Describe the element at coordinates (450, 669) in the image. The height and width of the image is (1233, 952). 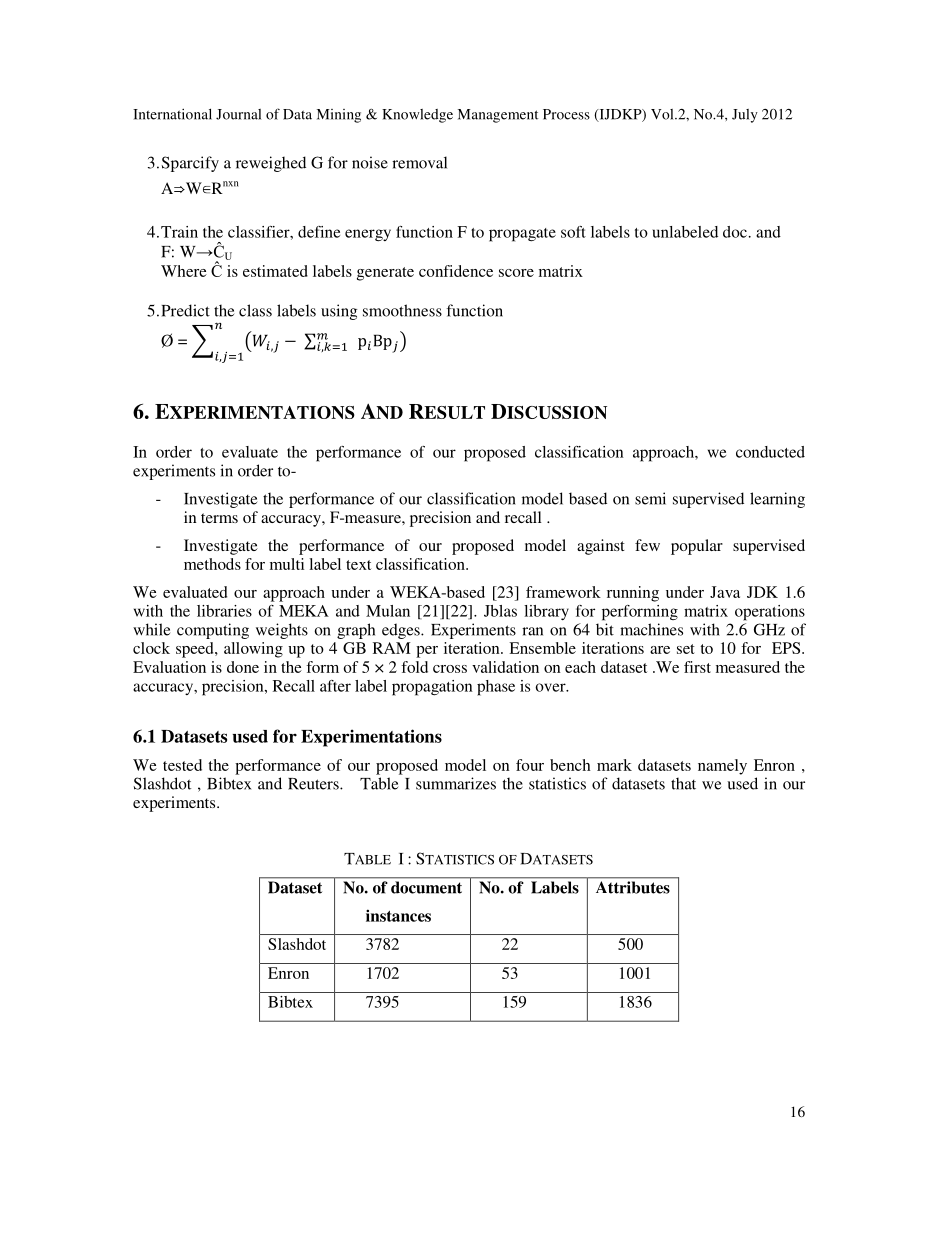
I see `cross` at that location.
